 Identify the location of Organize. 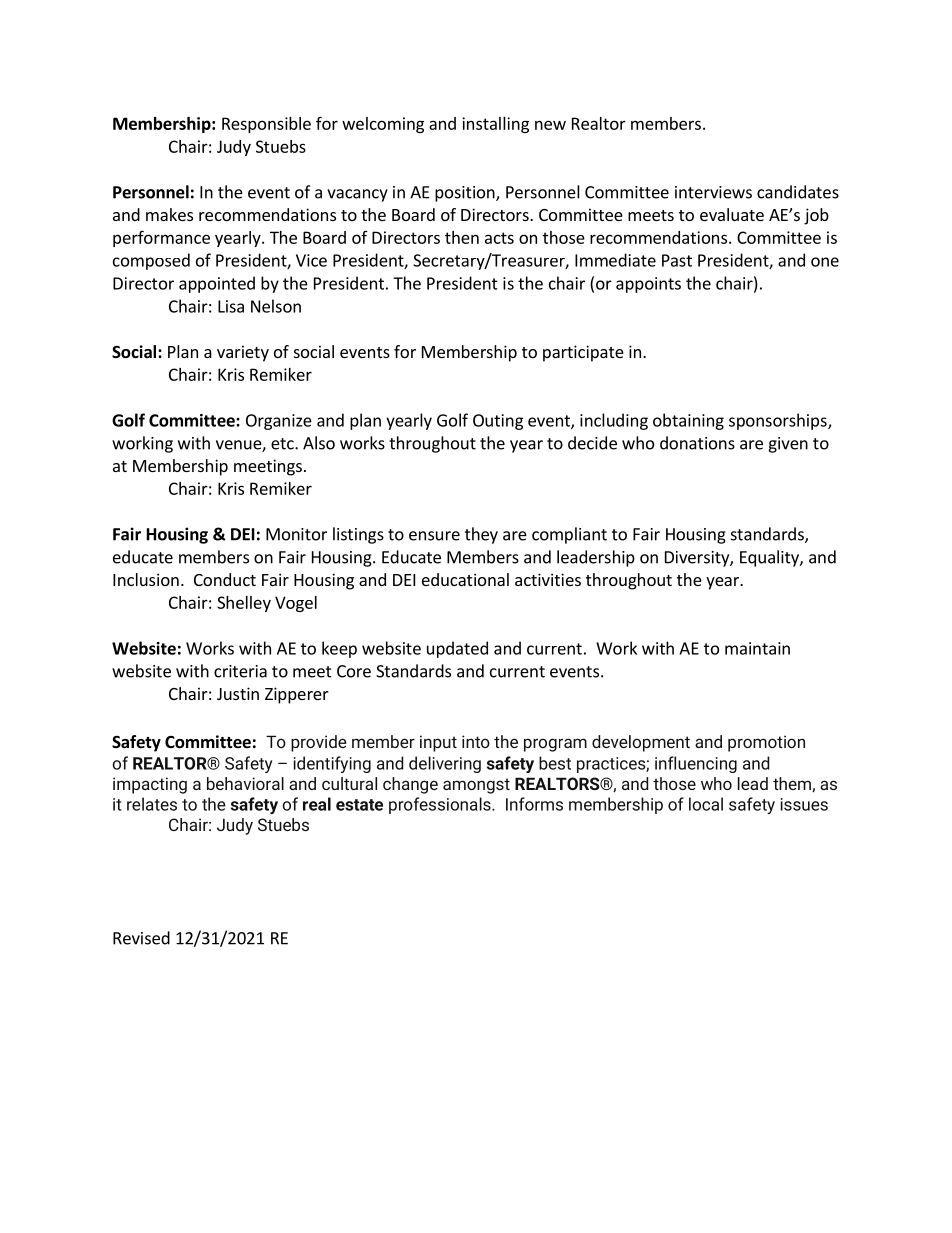
(279, 422).
